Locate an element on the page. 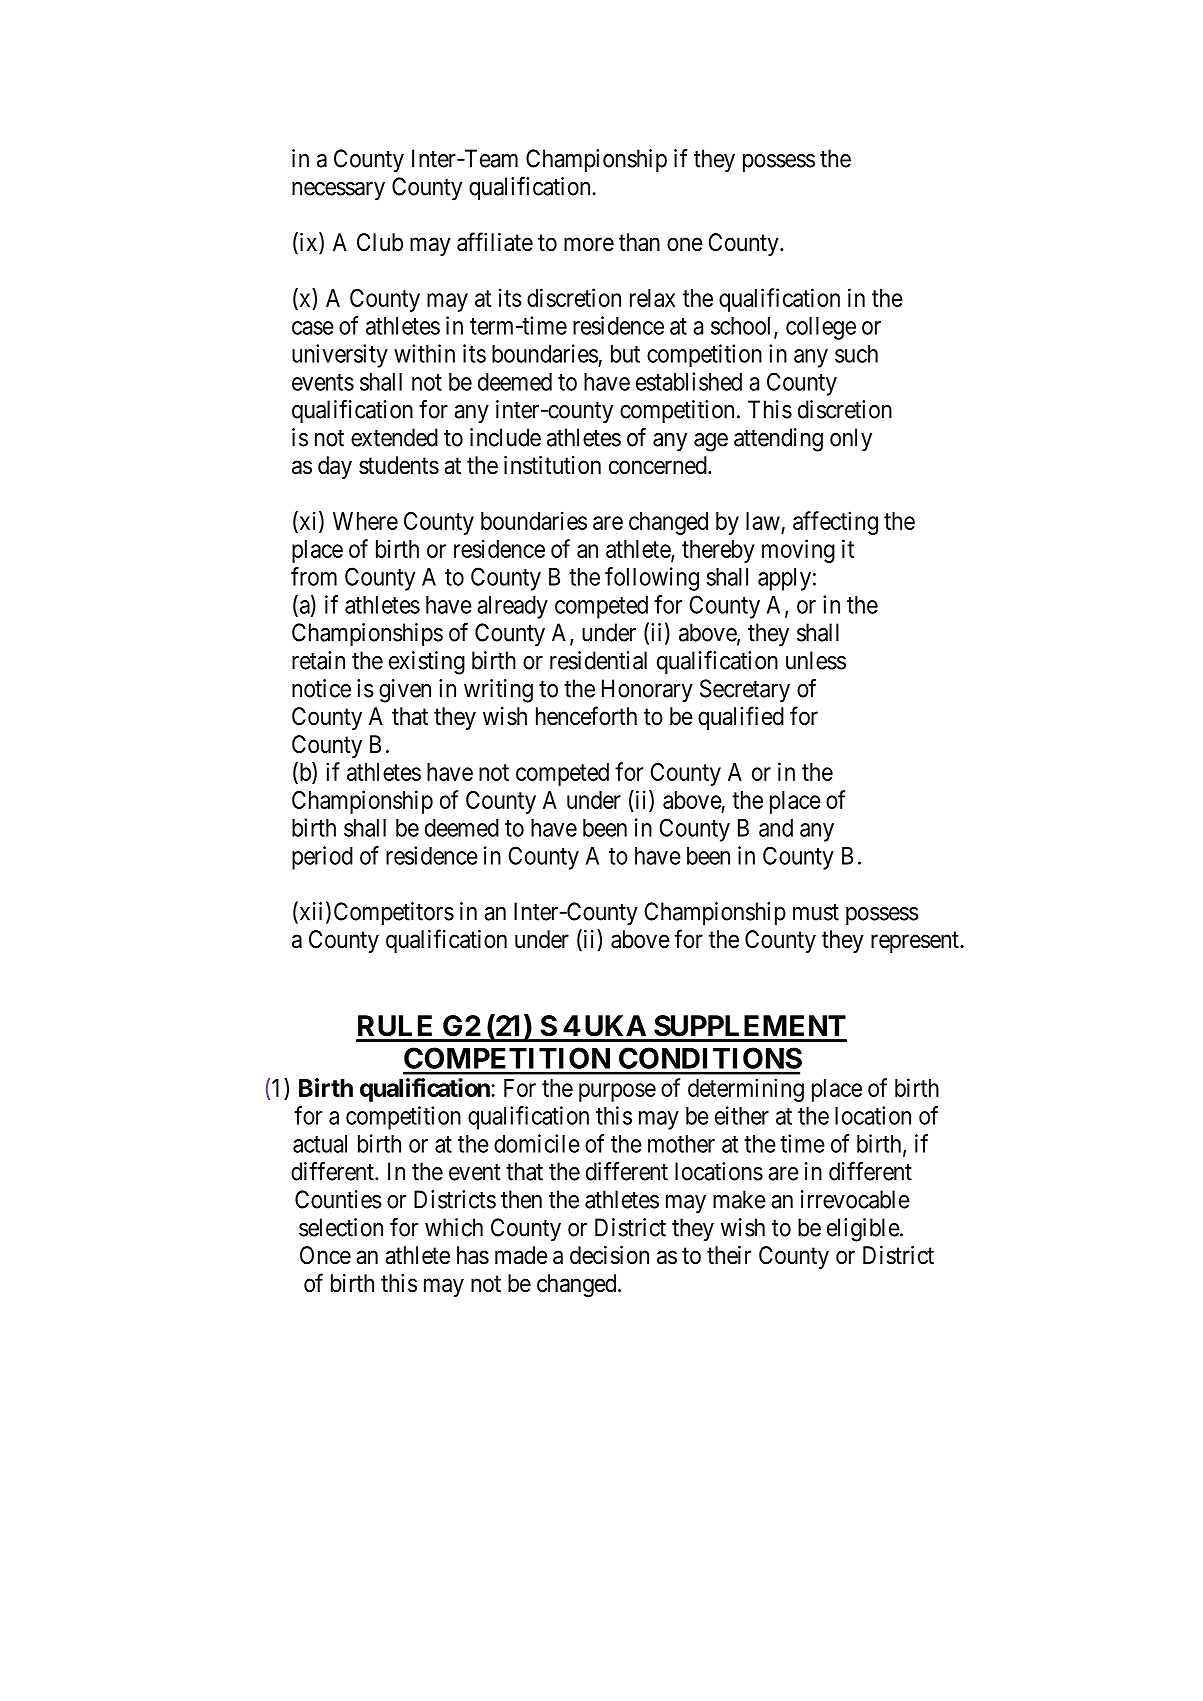  institution is located at coordinates (552, 465).
